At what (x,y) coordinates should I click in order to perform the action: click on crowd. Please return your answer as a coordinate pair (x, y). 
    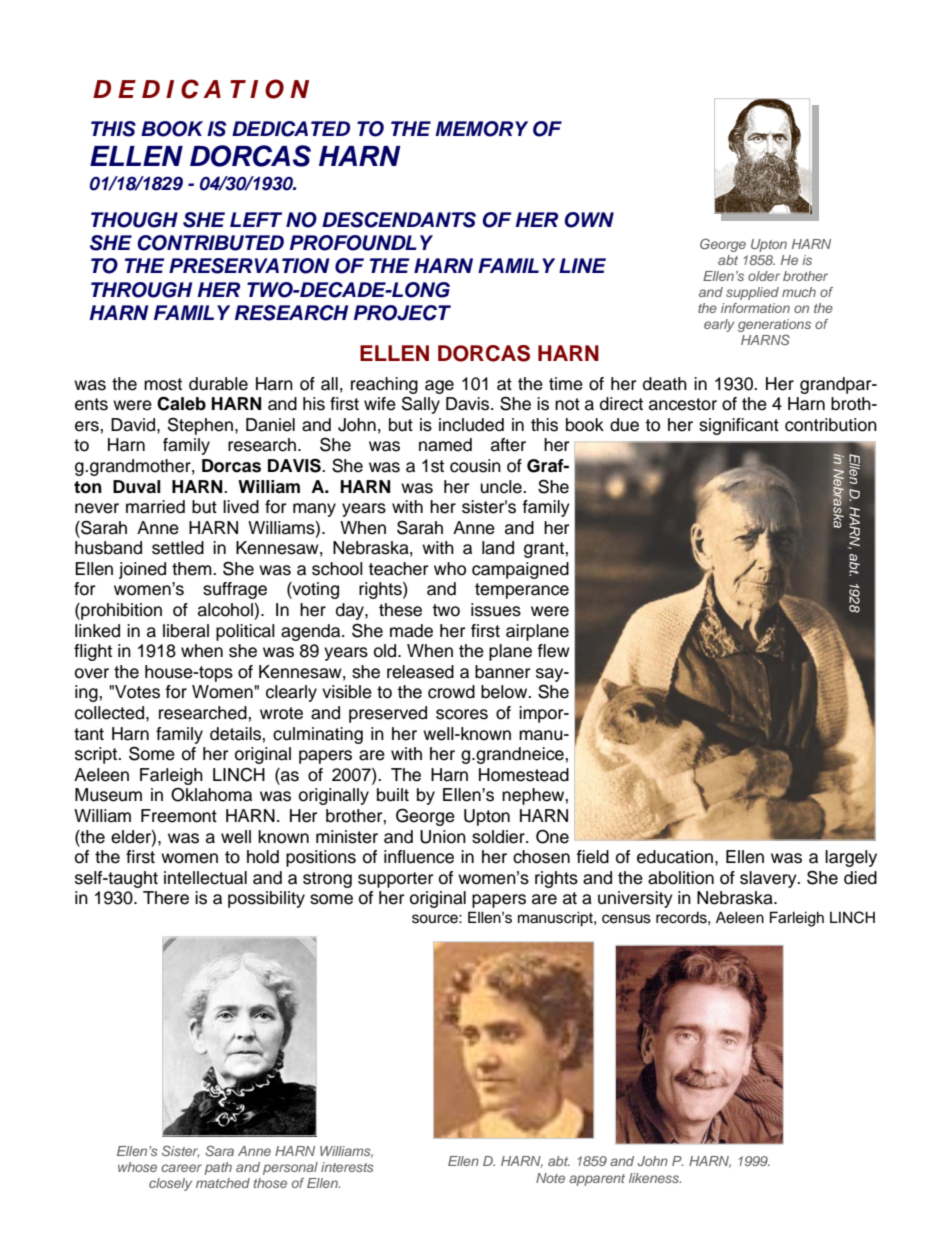
    Looking at the image, I should click on (451, 692).
